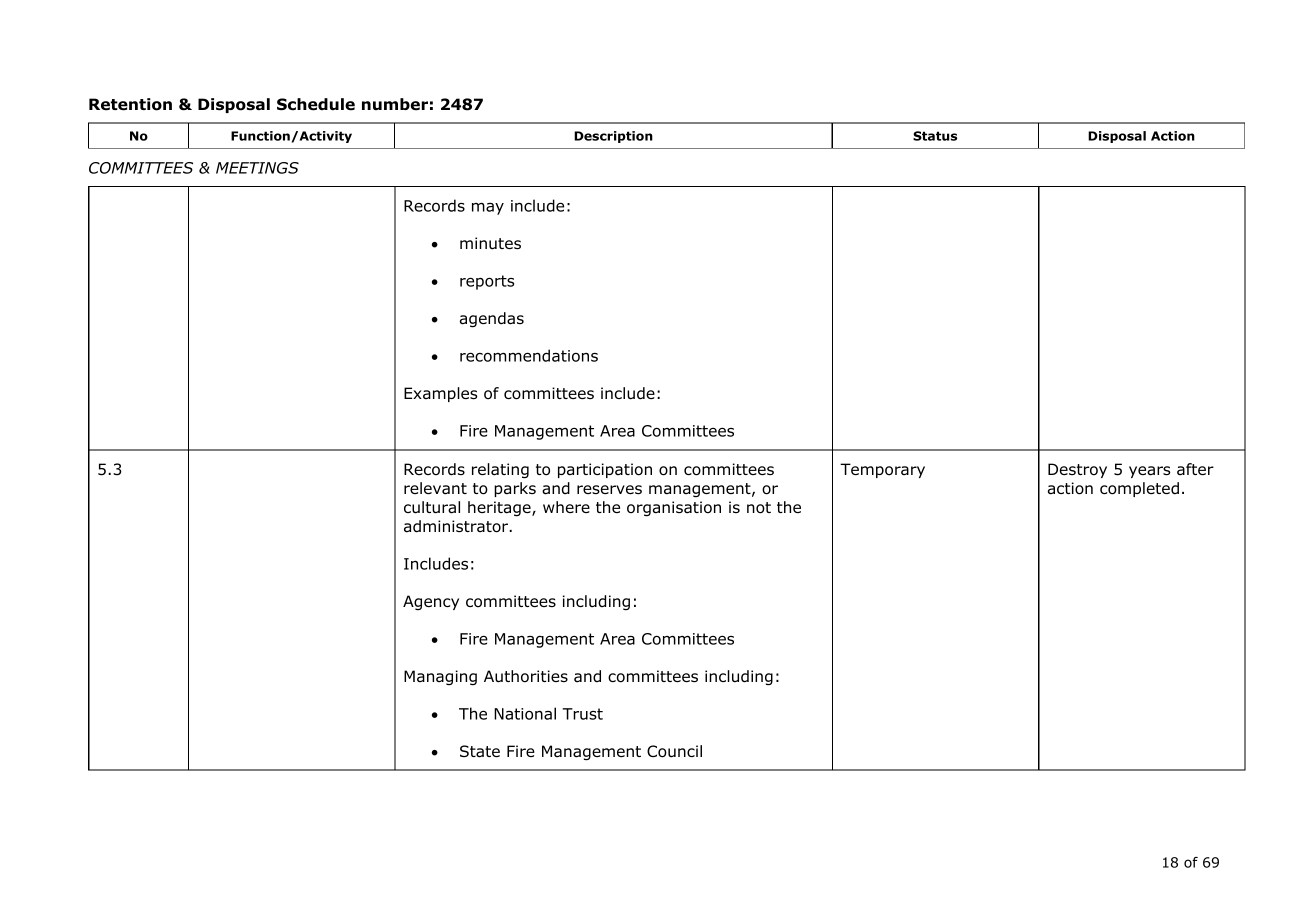 The height and width of the document is (924, 1308). What do you see at coordinates (529, 355) in the document?
I see `recommendations` at bounding box center [529, 355].
